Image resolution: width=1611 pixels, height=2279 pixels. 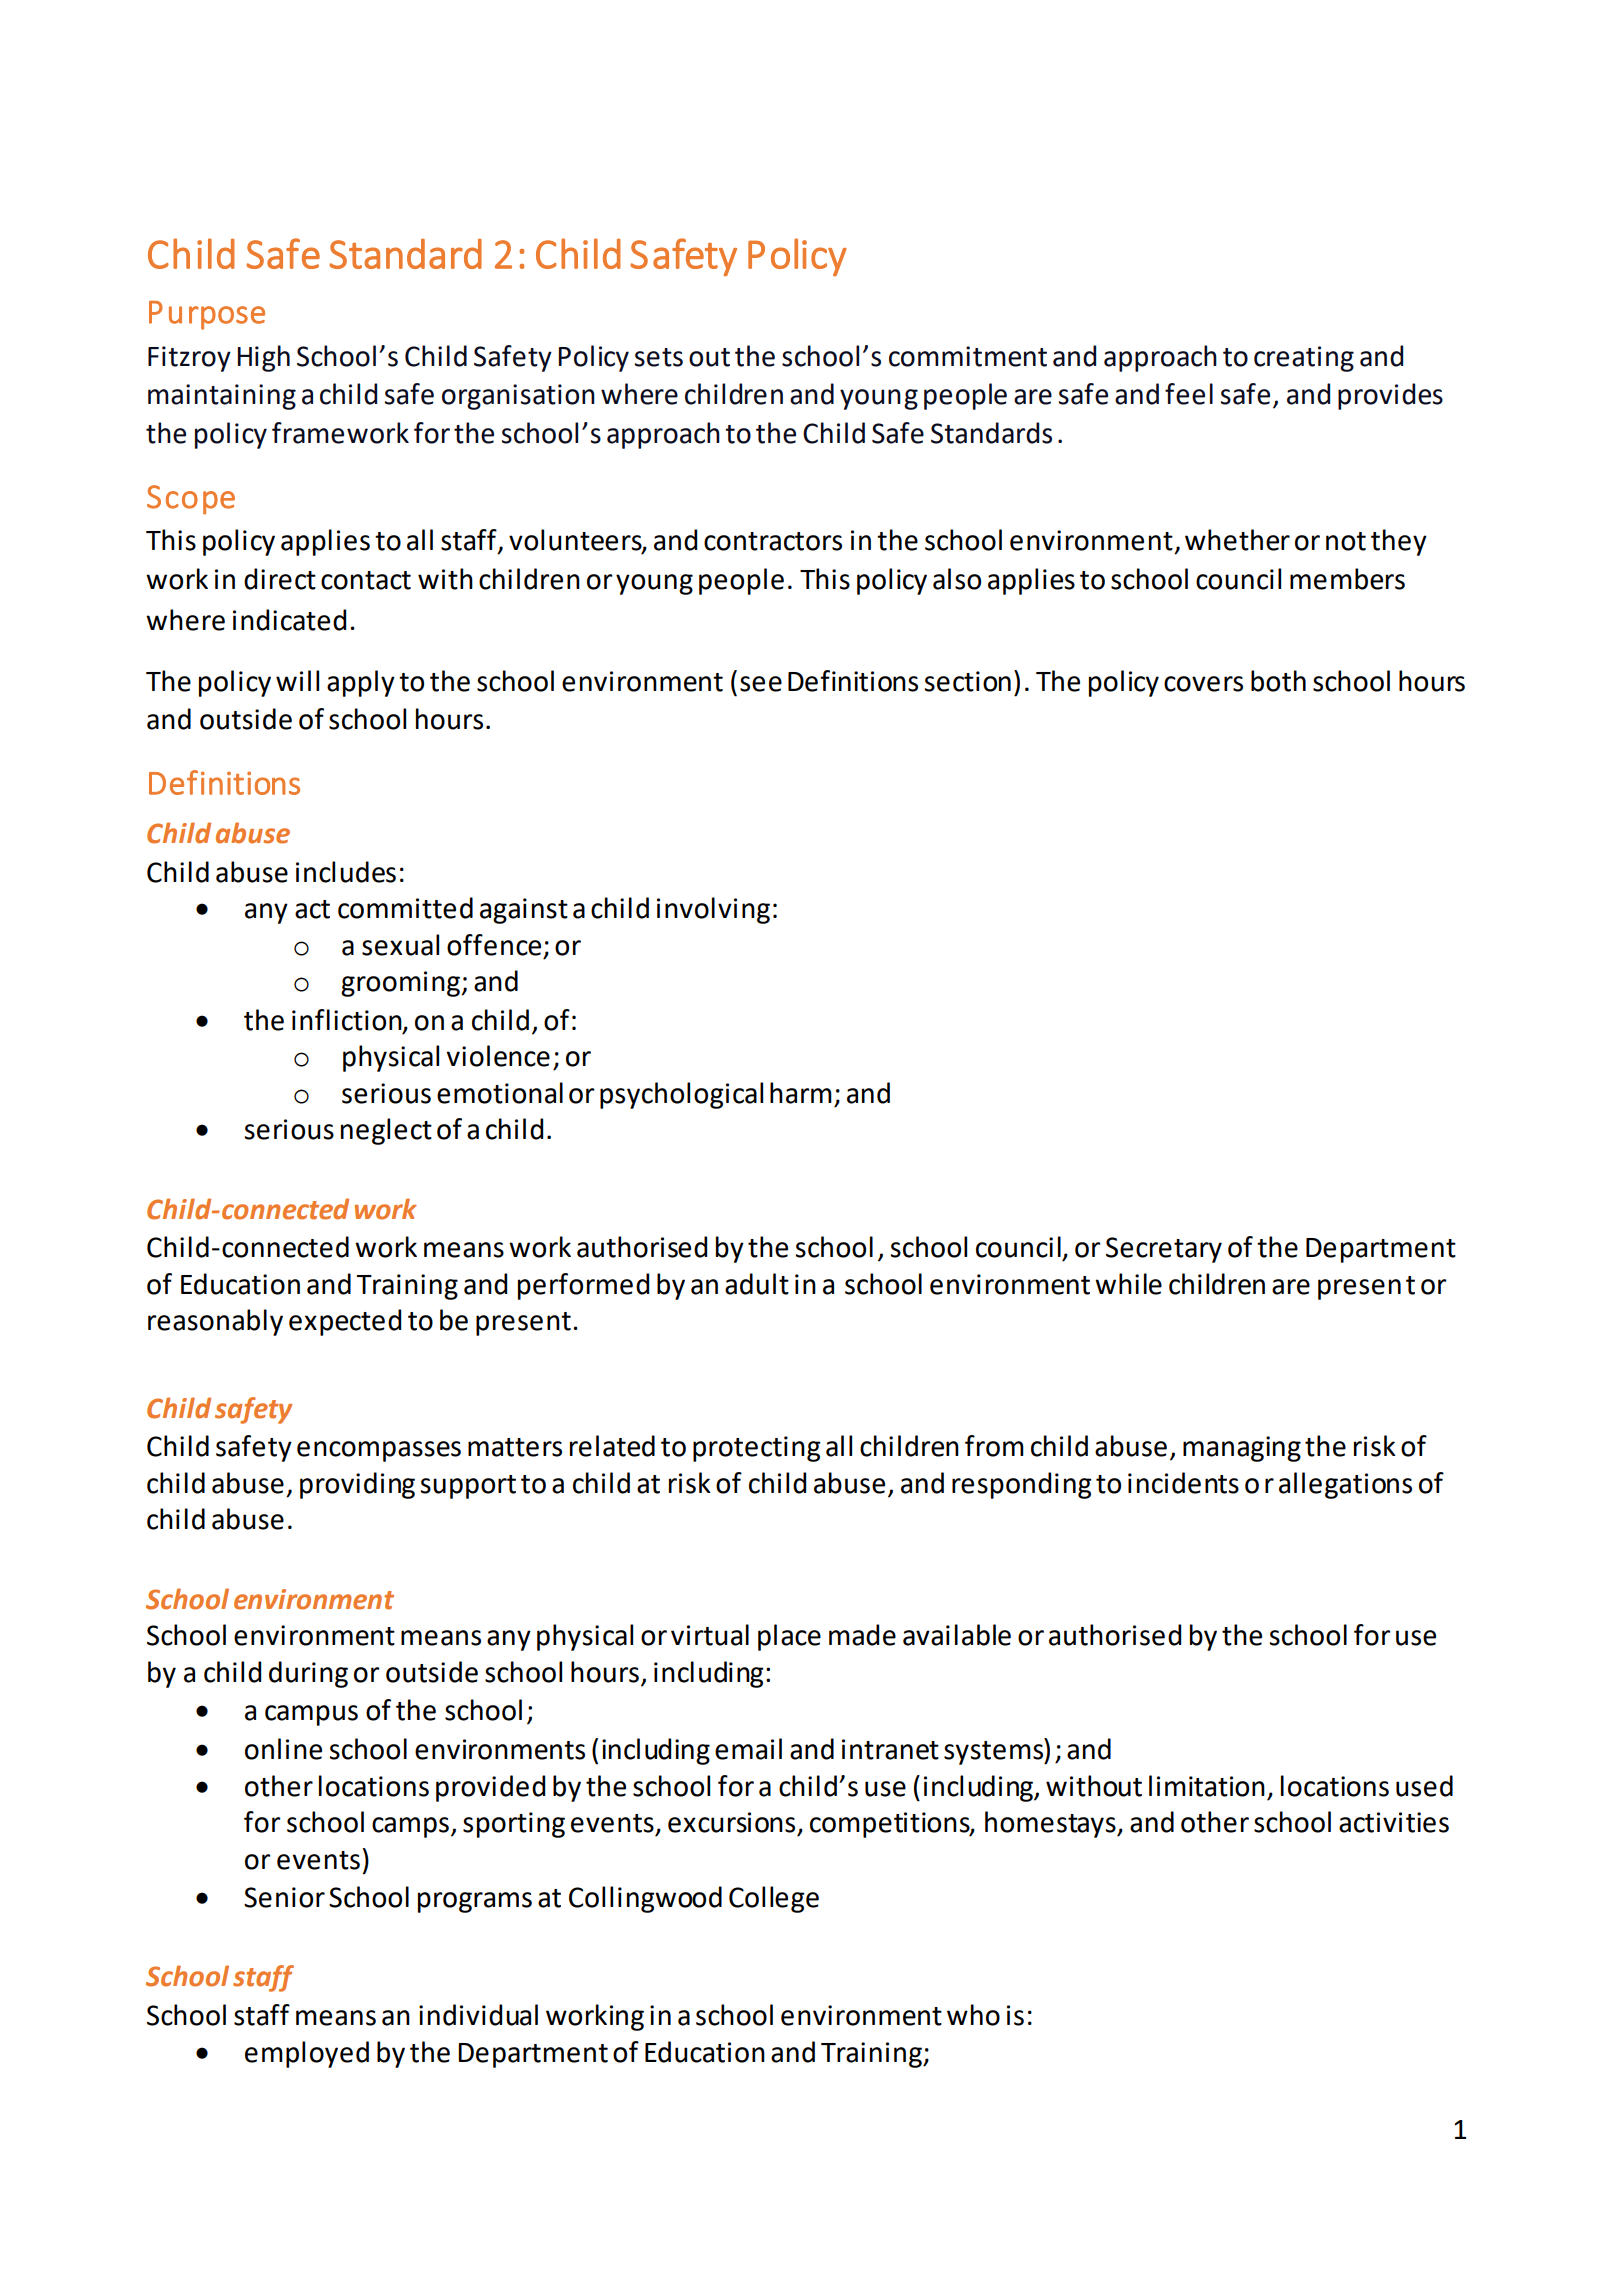 I want to click on Secretary, so click(x=1164, y=1250).
